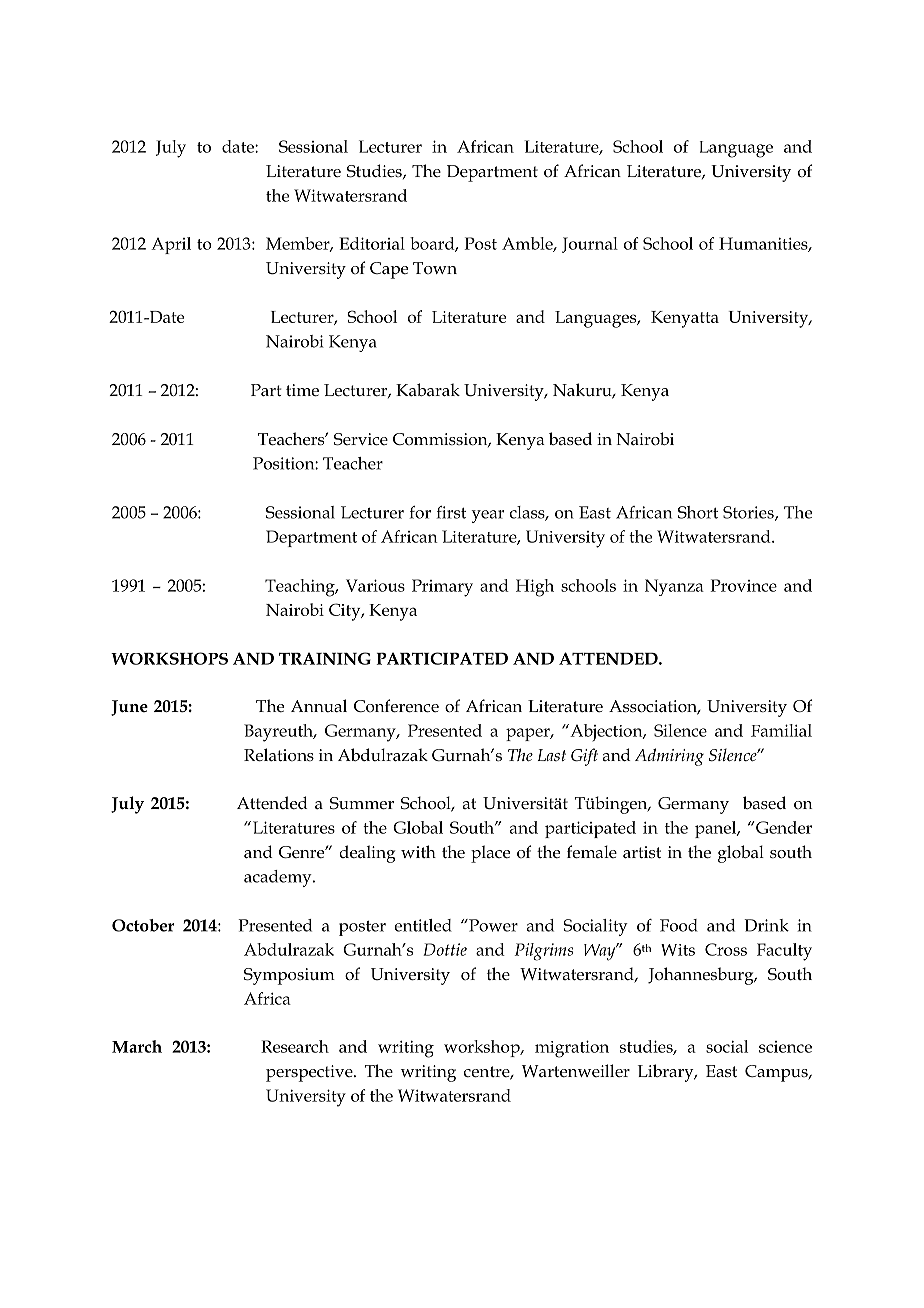 Image resolution: width=924 pixels, height=1308 pixels. Describe the element at coordinates (785, 1047) in the screenshot. I see `science` at that location.
